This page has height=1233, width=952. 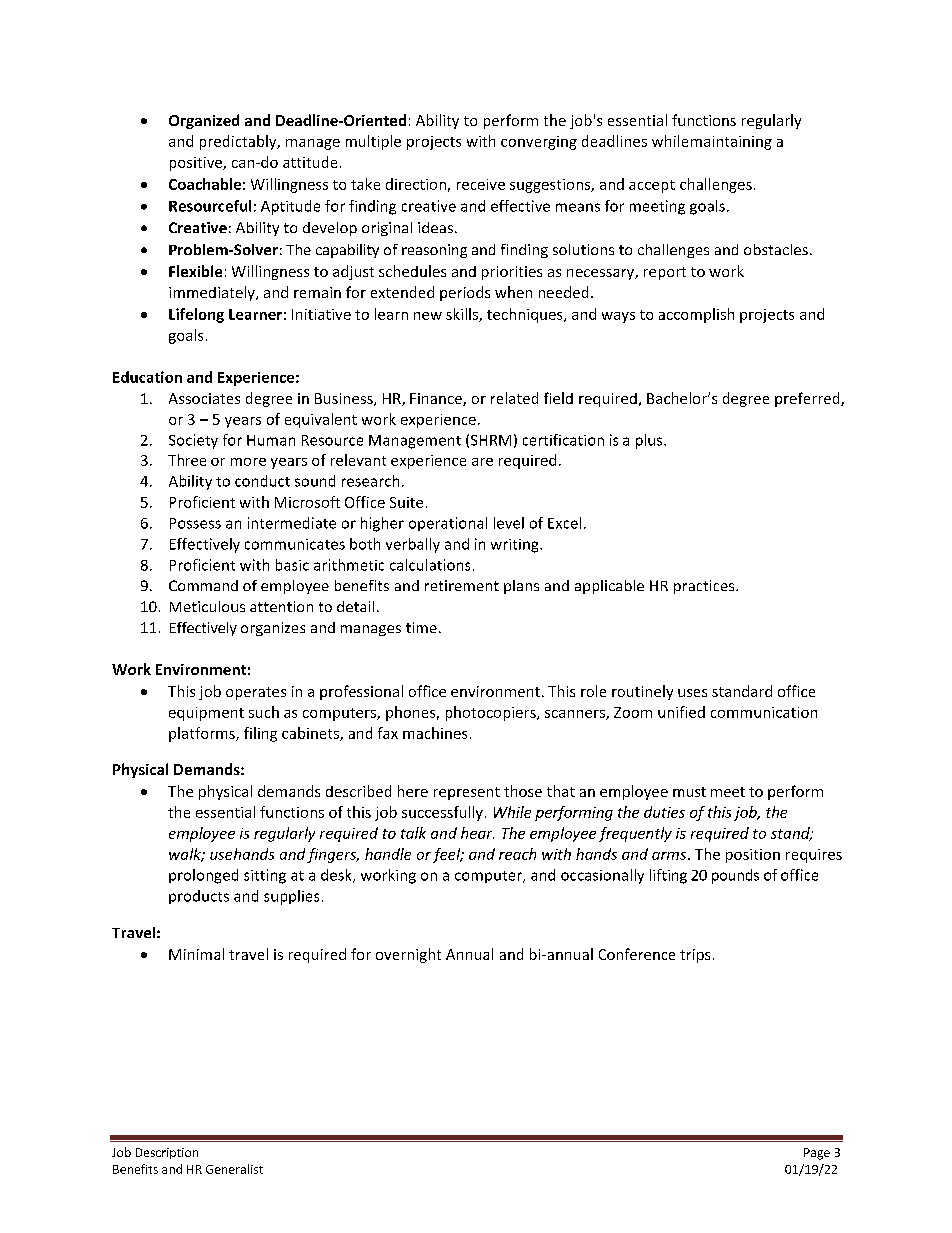 What do you see at coordinates (234, 1169) in the page?
I see `Generalist` at bounding box center [234, 1169].
